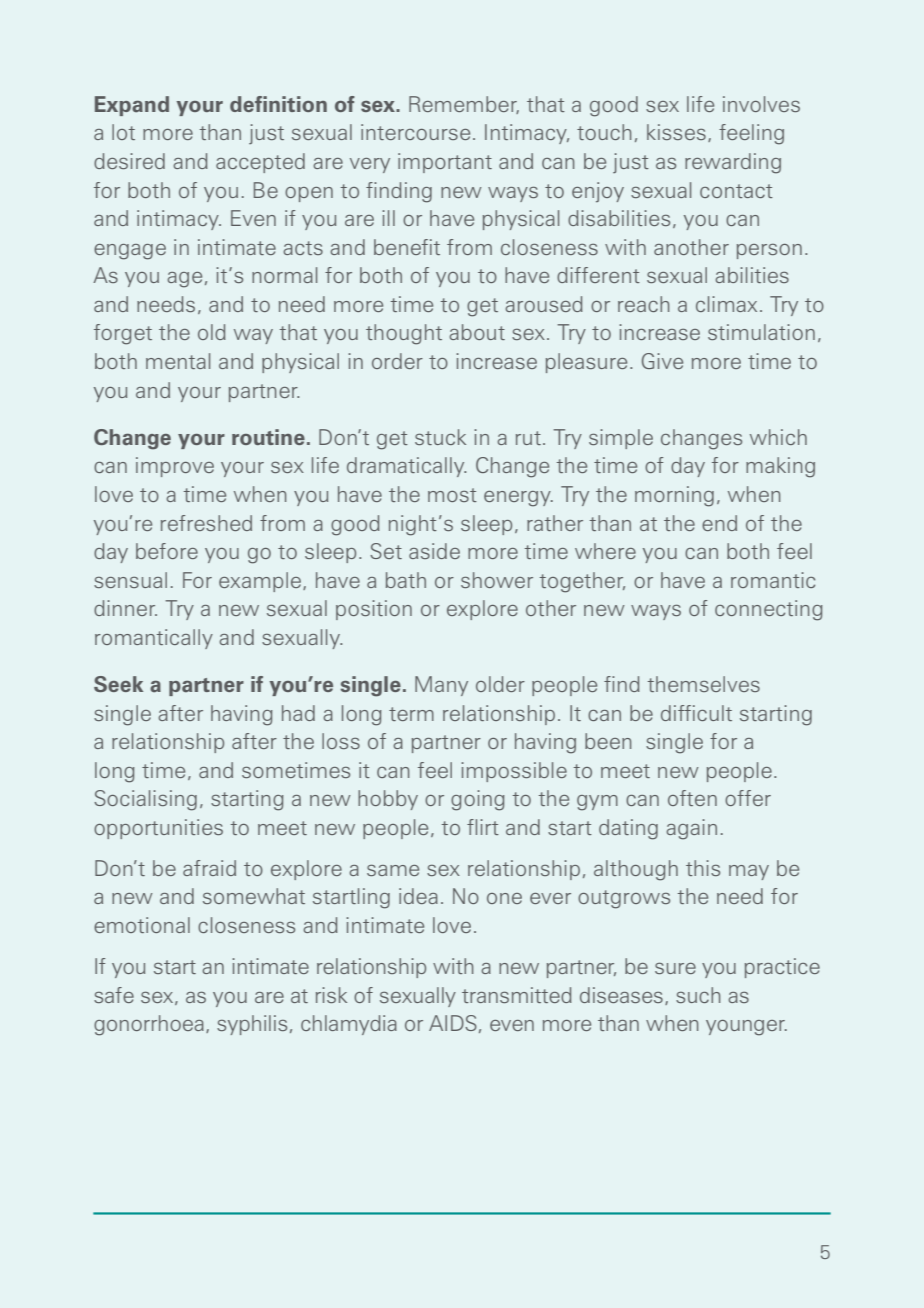 This page has width=924, height=1308. What do you see at coordinates (692, 798) in the page?
I see `often` at bounding box center [692, 798].
